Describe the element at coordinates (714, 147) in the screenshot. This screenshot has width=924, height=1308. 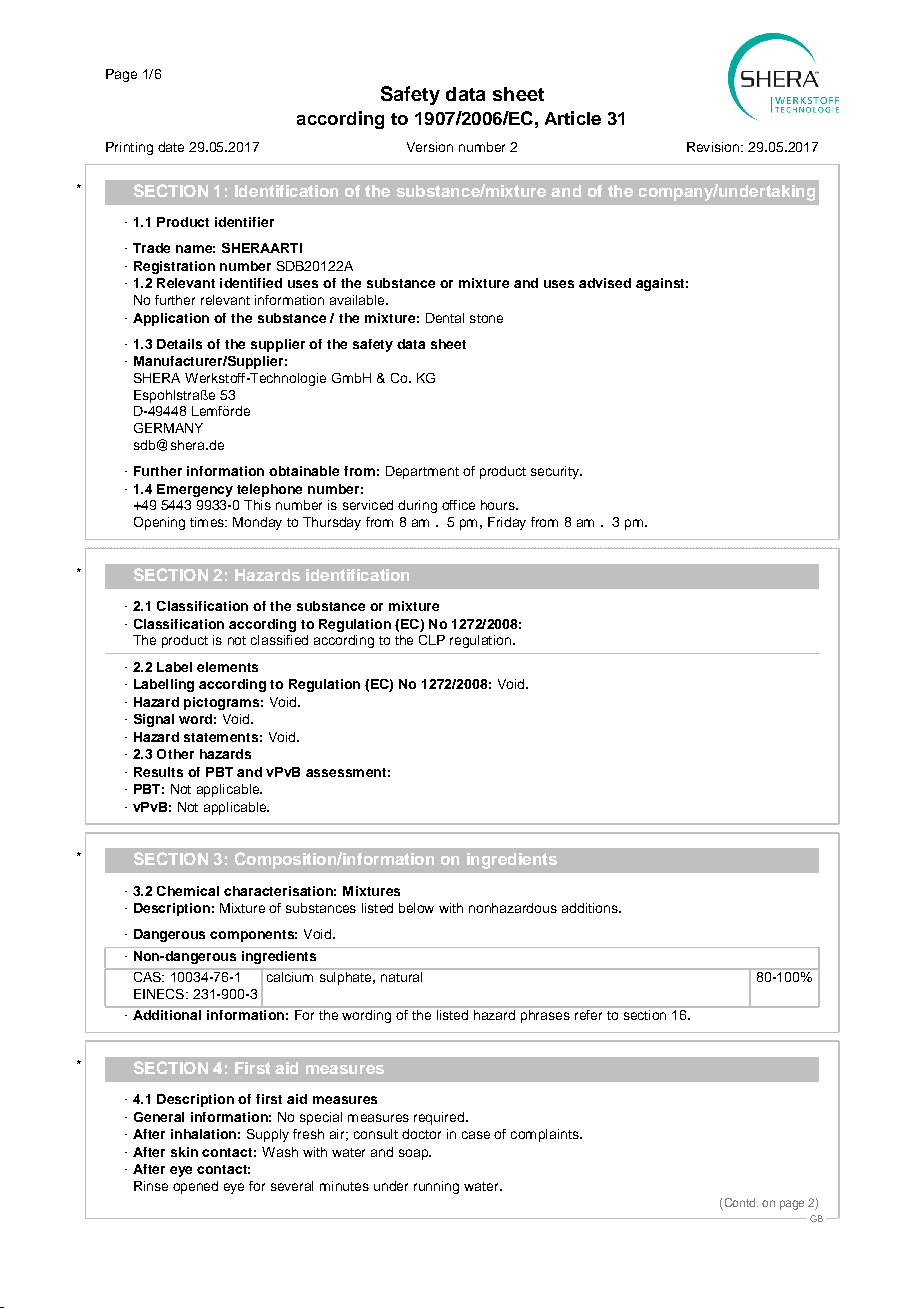
I see `Revision` at that location.
